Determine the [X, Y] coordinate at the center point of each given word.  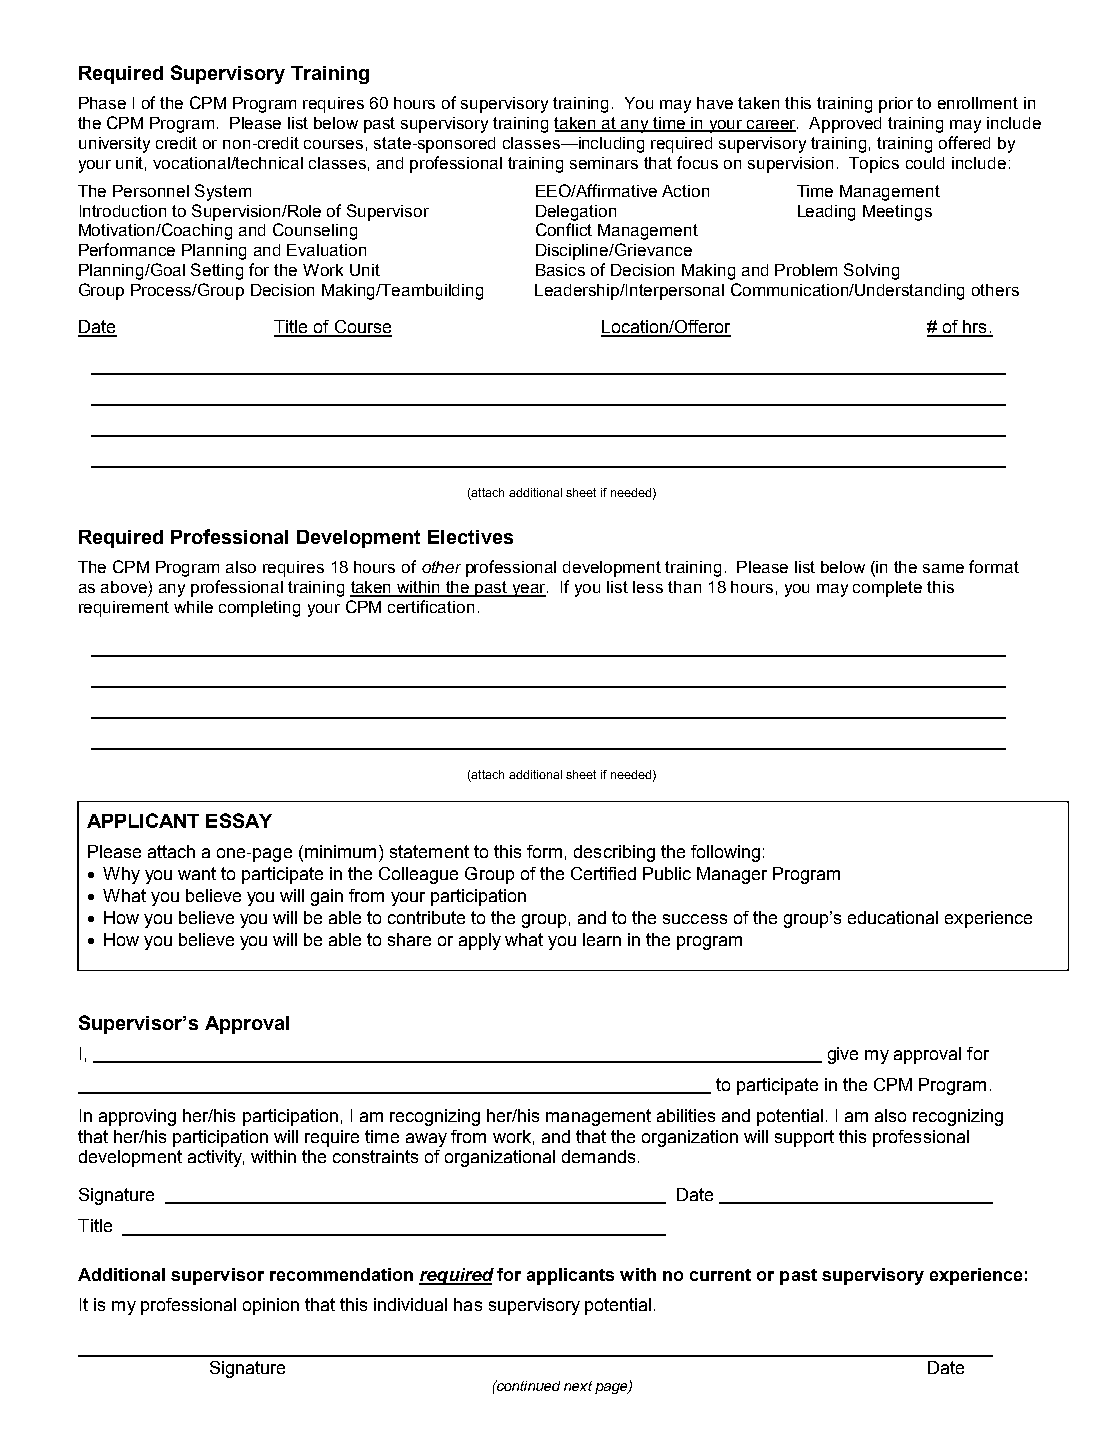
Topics [874, 165]
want [197, 873]
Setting [217, 271]
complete [887, 589]
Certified [603, 873]
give [843, 1055]
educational [893, 917]
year [529, 590]
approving [137, 1117]
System [223, 192]
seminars [604, 163]
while [193, 607]
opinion [271, 1306]
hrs [975, 328]
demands [598, 1156]
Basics [560, 270]
